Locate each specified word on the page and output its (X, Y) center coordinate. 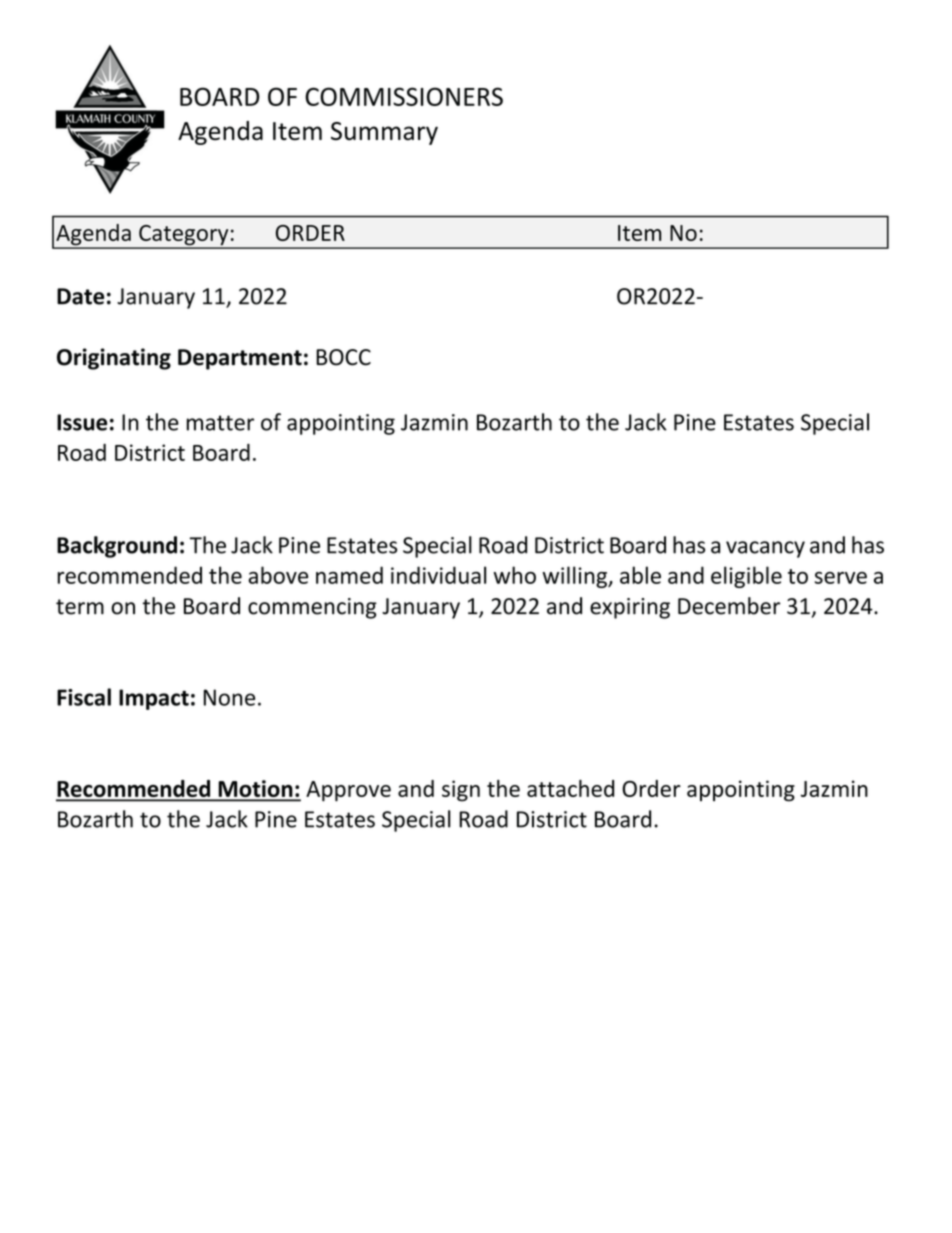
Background (117, 547)
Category (184, 236)
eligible (746, 577)
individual (438, 575)
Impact (154, 699)
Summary (384, 133)
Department (240, 359)
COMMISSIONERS (404, 96)
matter (220, 423)
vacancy (765, 549)
